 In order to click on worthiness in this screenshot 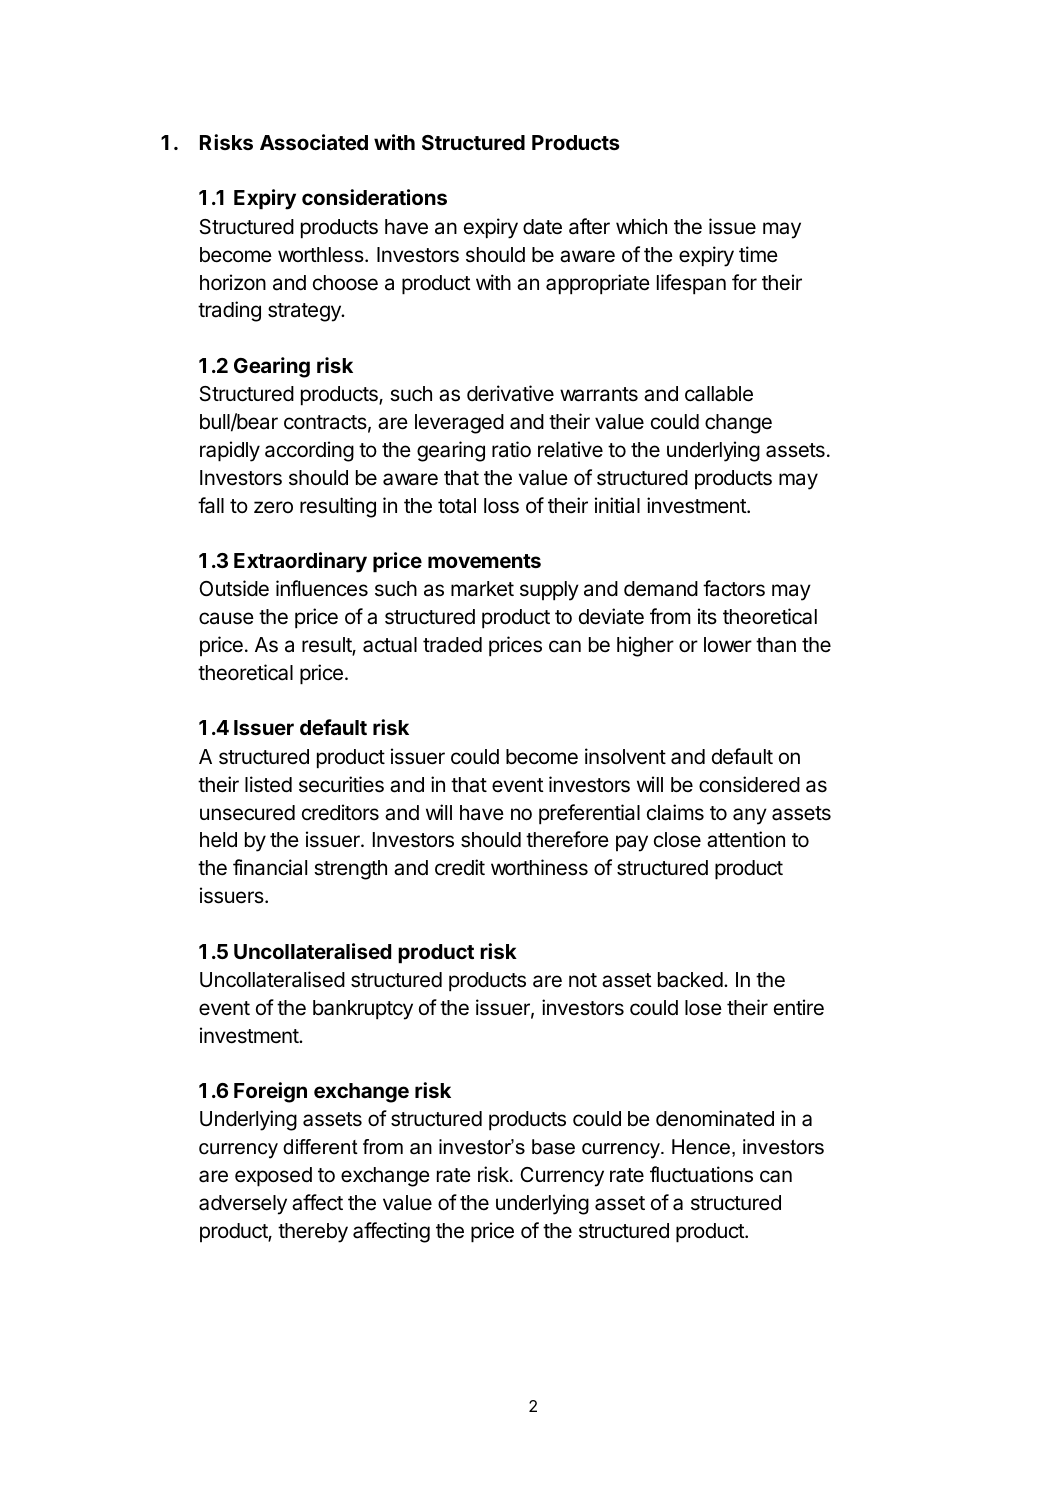, I will do `click(539, 867)`.
